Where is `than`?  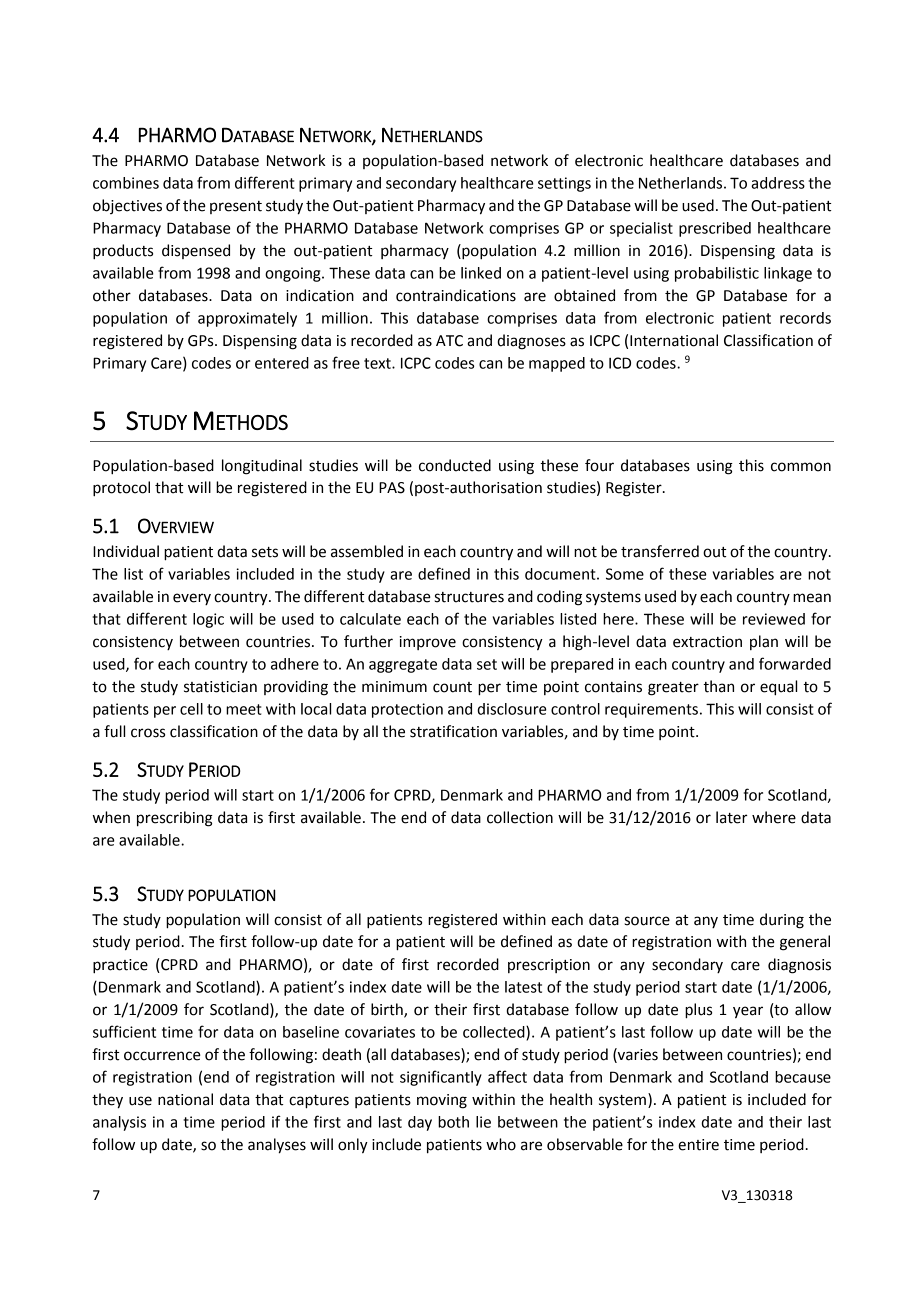
than is located at coordinates (718, 686).
